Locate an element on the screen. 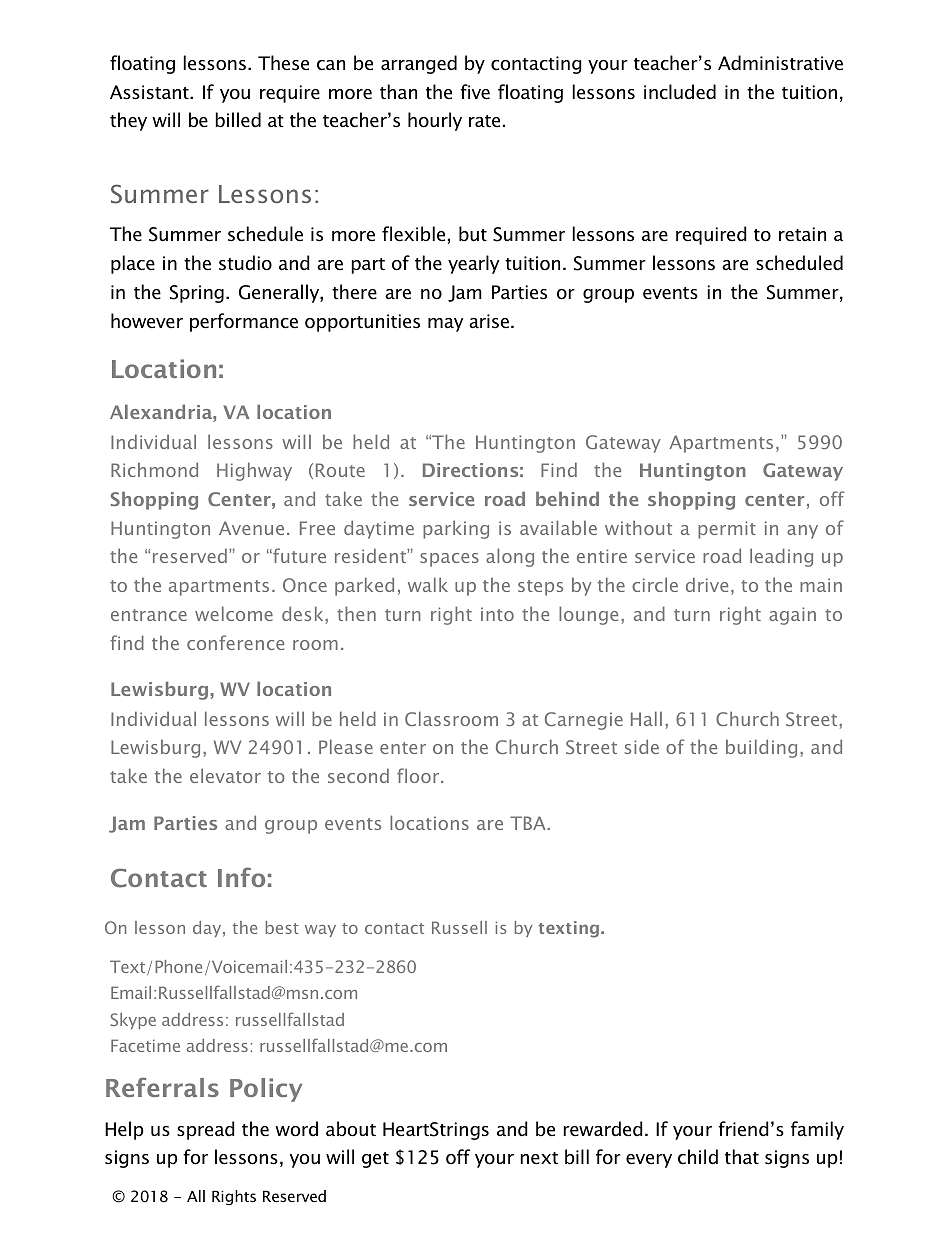 The image size is (952, 1233). parking is located at coordinates (456, 529).
